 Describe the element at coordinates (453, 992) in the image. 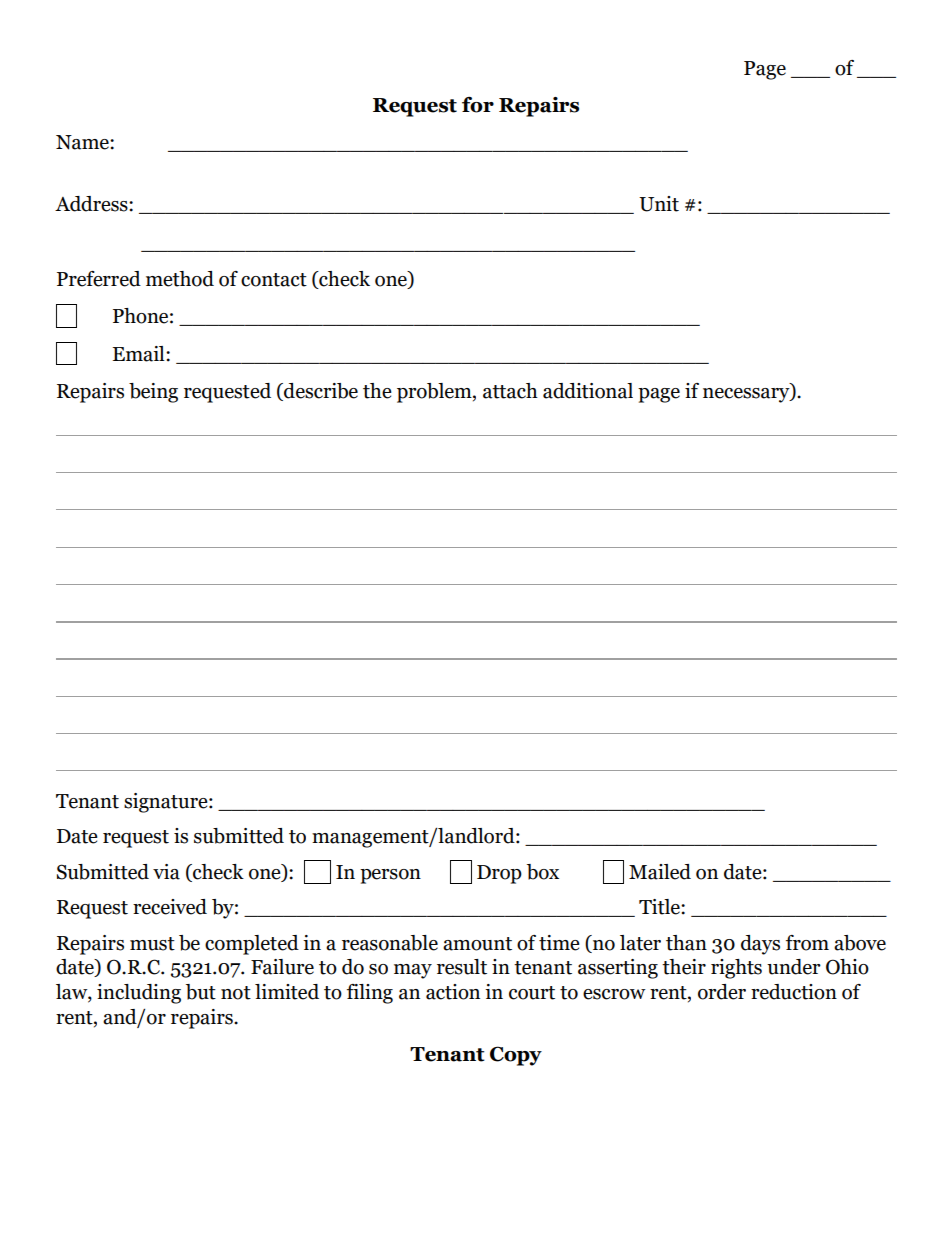

I see `action` at that location.
